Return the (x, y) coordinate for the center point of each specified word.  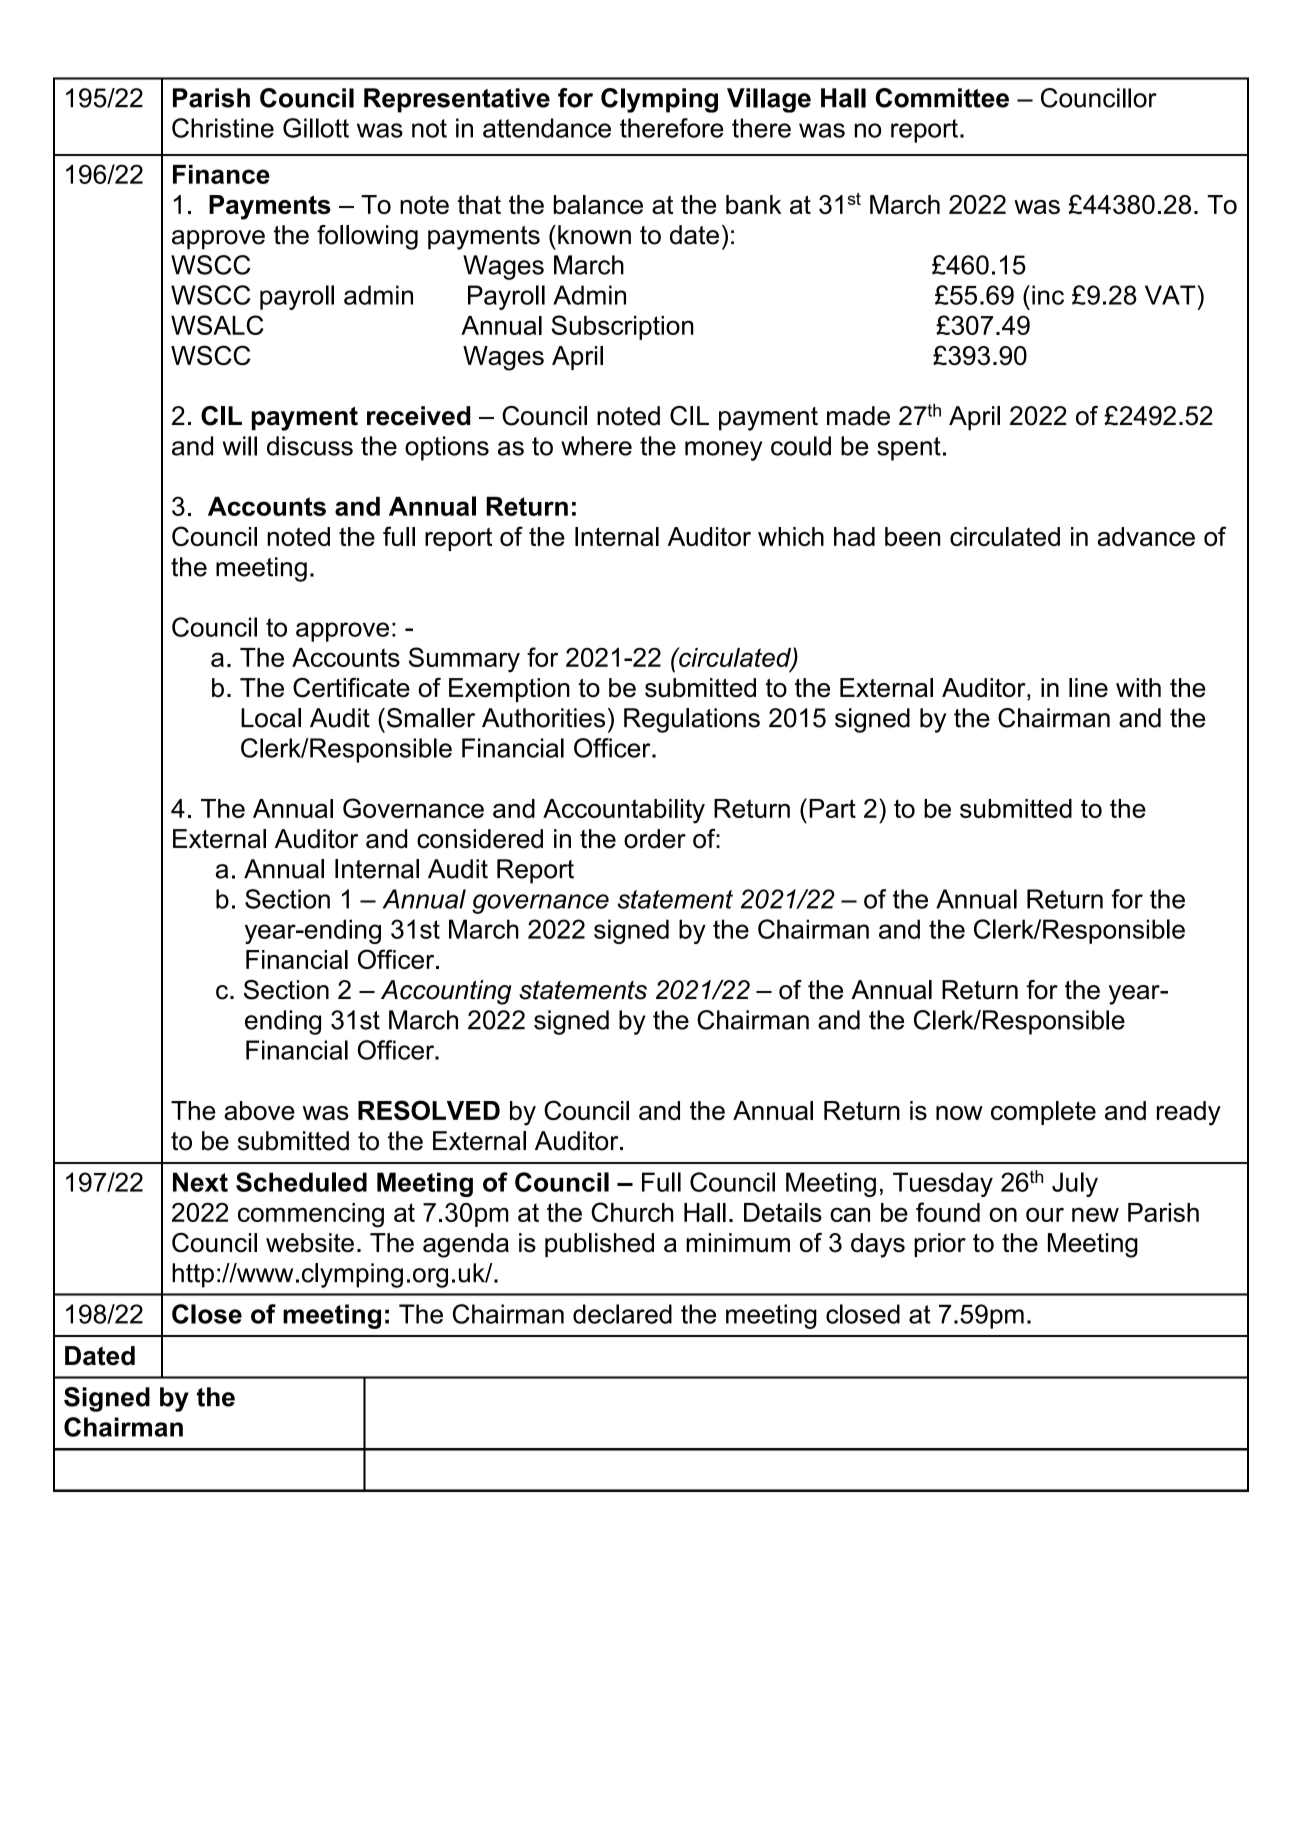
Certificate (351, 687)
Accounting (446, 992)
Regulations (692, 720)
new (1095, 1214)
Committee (942, 98)
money (723, 451)
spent (909, 449)
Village (769, 100)
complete (1043, 1113)
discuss (310, 446)
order (655, 839)
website (310, 1243)
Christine (223, 128)
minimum (738, 1243)
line (1088, 688)
